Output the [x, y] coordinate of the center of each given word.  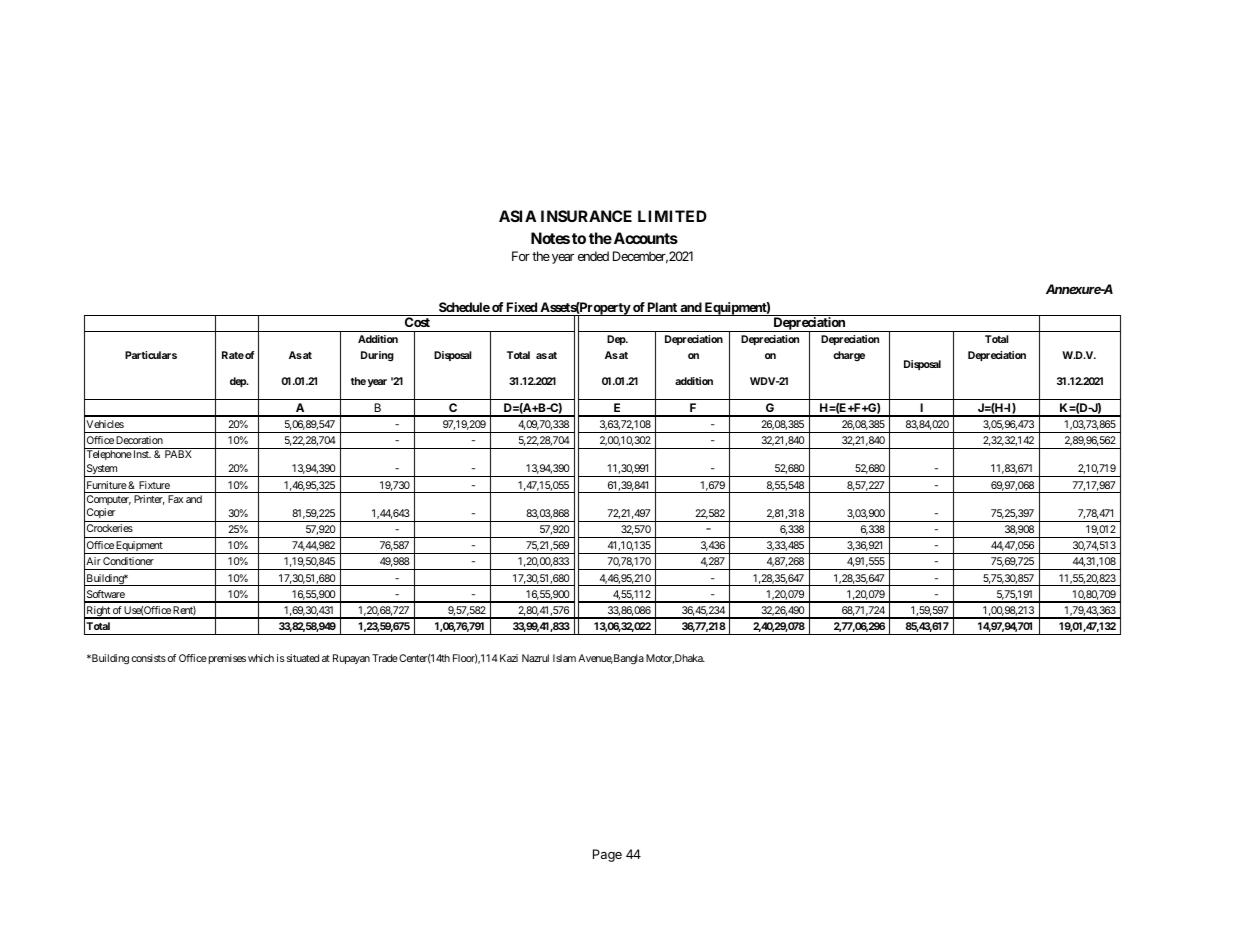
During [377, 356]
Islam [564, 658]
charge [849, 356]
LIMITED [672, 216]
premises [226, 659]
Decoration [139, 440]
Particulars [151, 355]
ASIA [517, 216]
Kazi [509, 658]
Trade [385, 658]
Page [607, 855]
